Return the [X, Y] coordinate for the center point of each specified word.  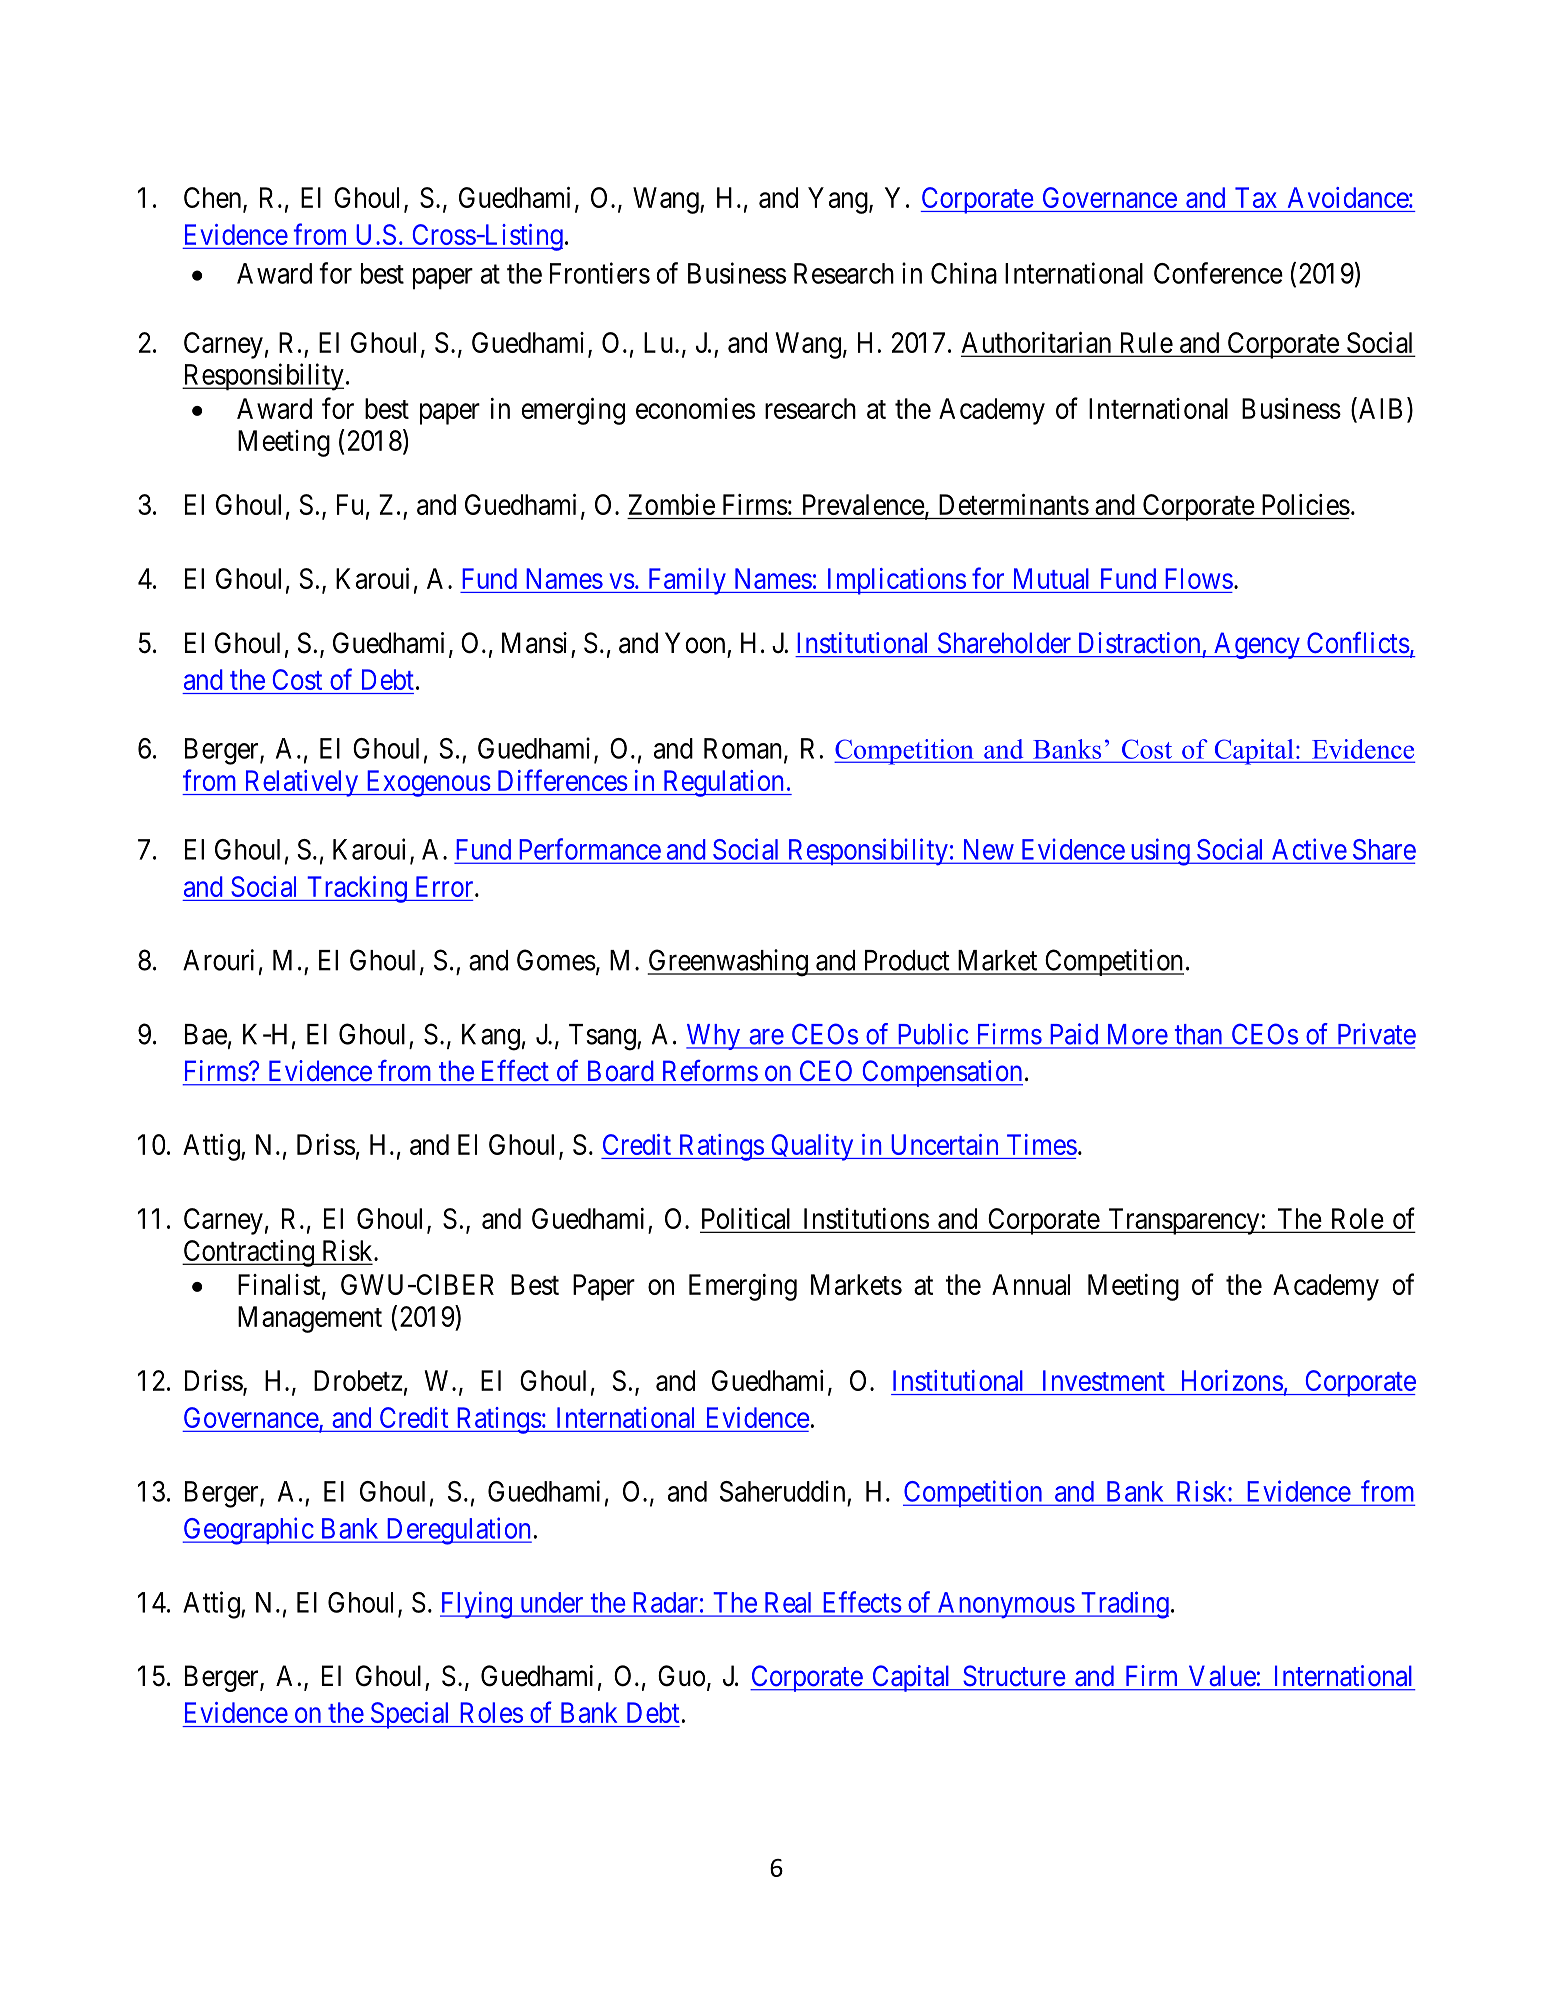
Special [410, 1715]
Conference [1218, 273]
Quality [812, 1147]
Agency [1257, 645]
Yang [839, 200]
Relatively [301, 783]
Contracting [249, 1253]
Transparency [1184, 1221]
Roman [744, 749]
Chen [214, 199]
